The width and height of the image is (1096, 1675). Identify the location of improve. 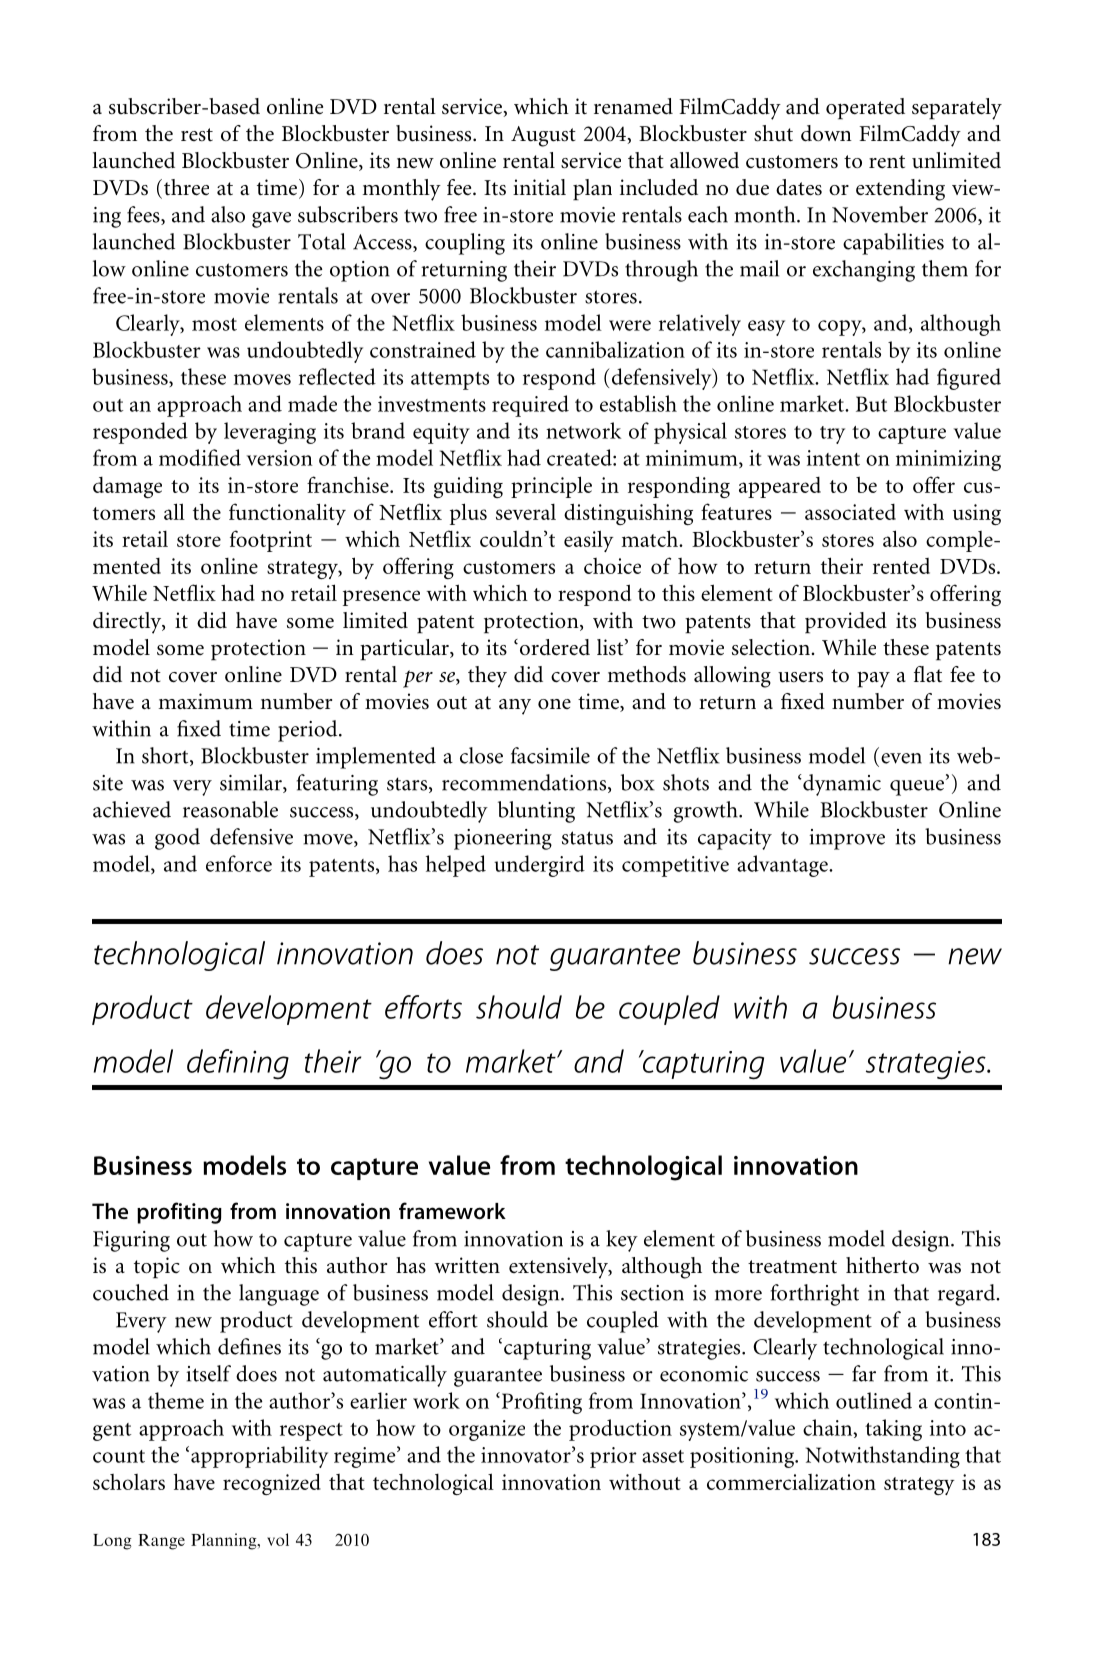
(847, 839).
